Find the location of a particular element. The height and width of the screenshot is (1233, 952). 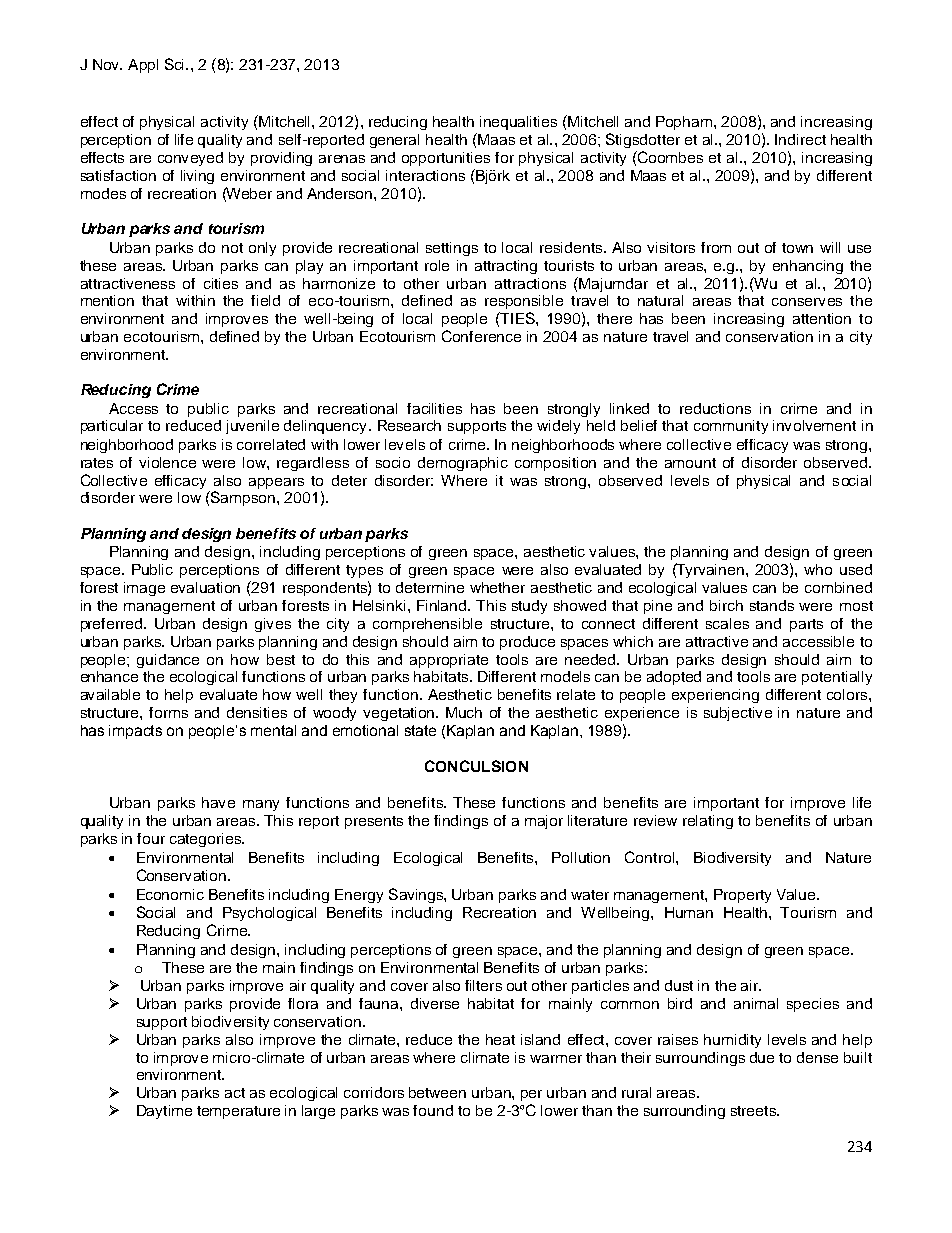

categories is located at coordinates (206, 840).
